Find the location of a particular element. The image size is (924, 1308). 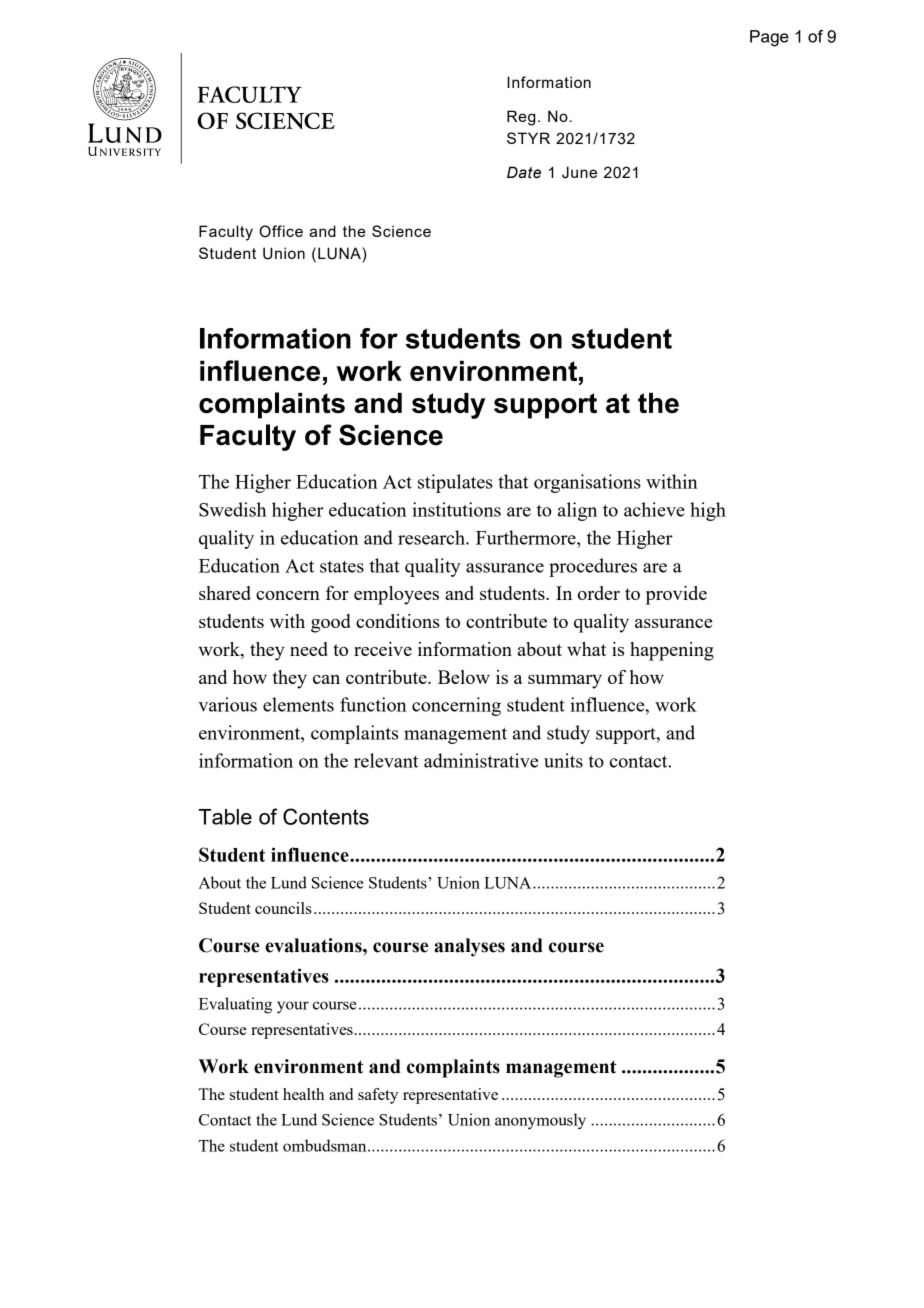

health is located at coordinates (303, 1094).
